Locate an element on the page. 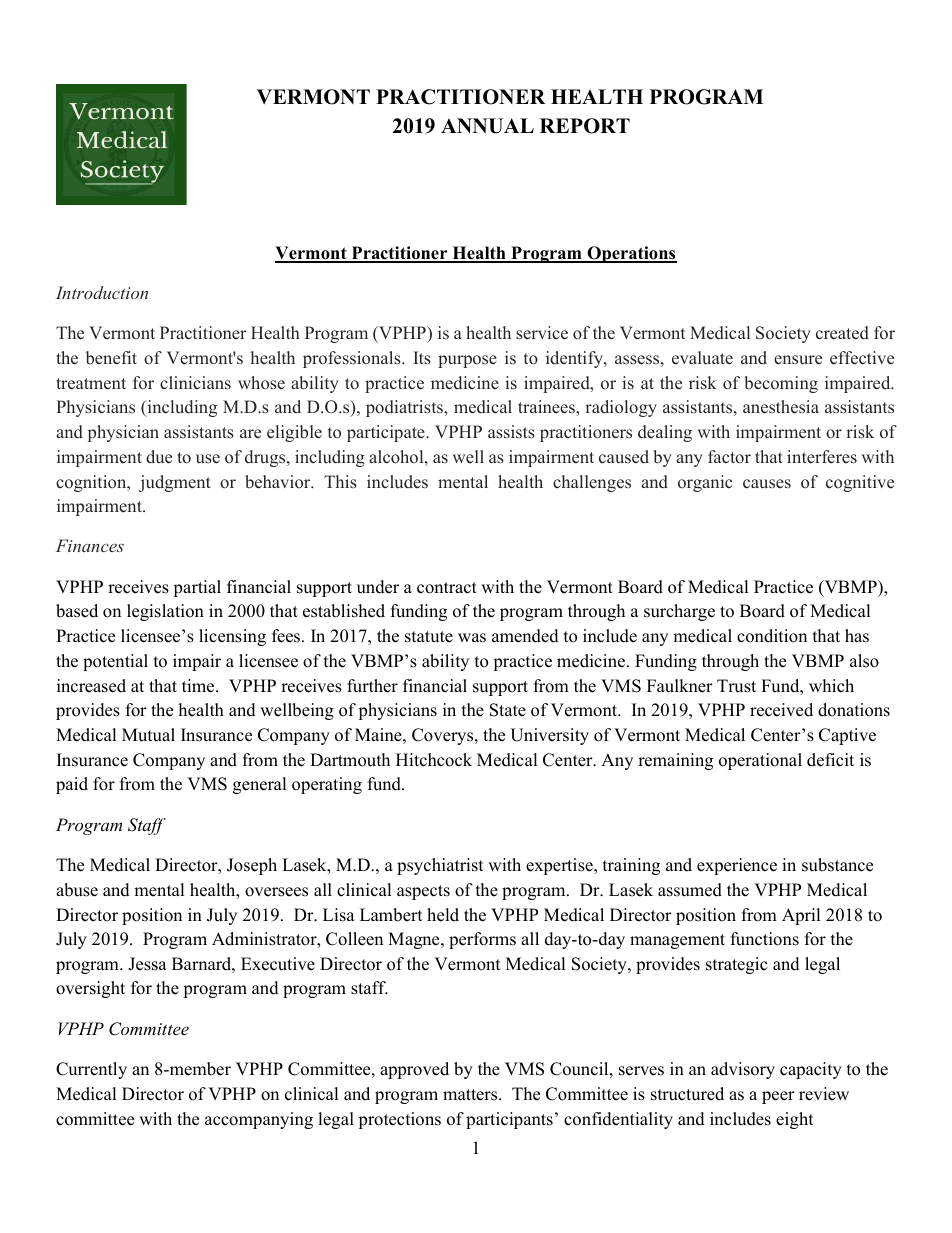 The image size is (952, 1233). REPORT is located at coordinates (585, 126).
